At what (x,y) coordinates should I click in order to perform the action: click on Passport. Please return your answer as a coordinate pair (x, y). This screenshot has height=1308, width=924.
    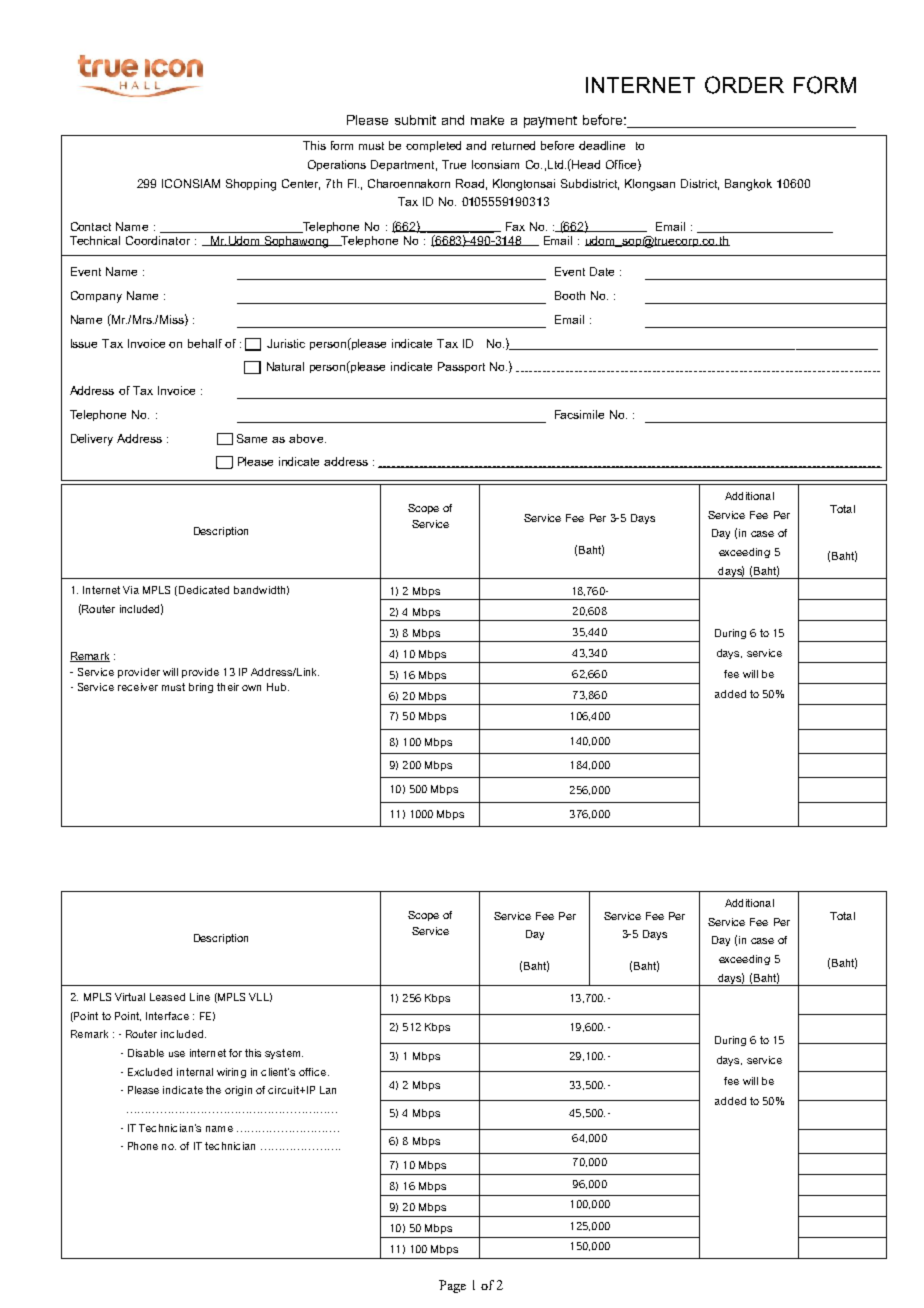
    Looking at the image, I should click on (461, 367).
